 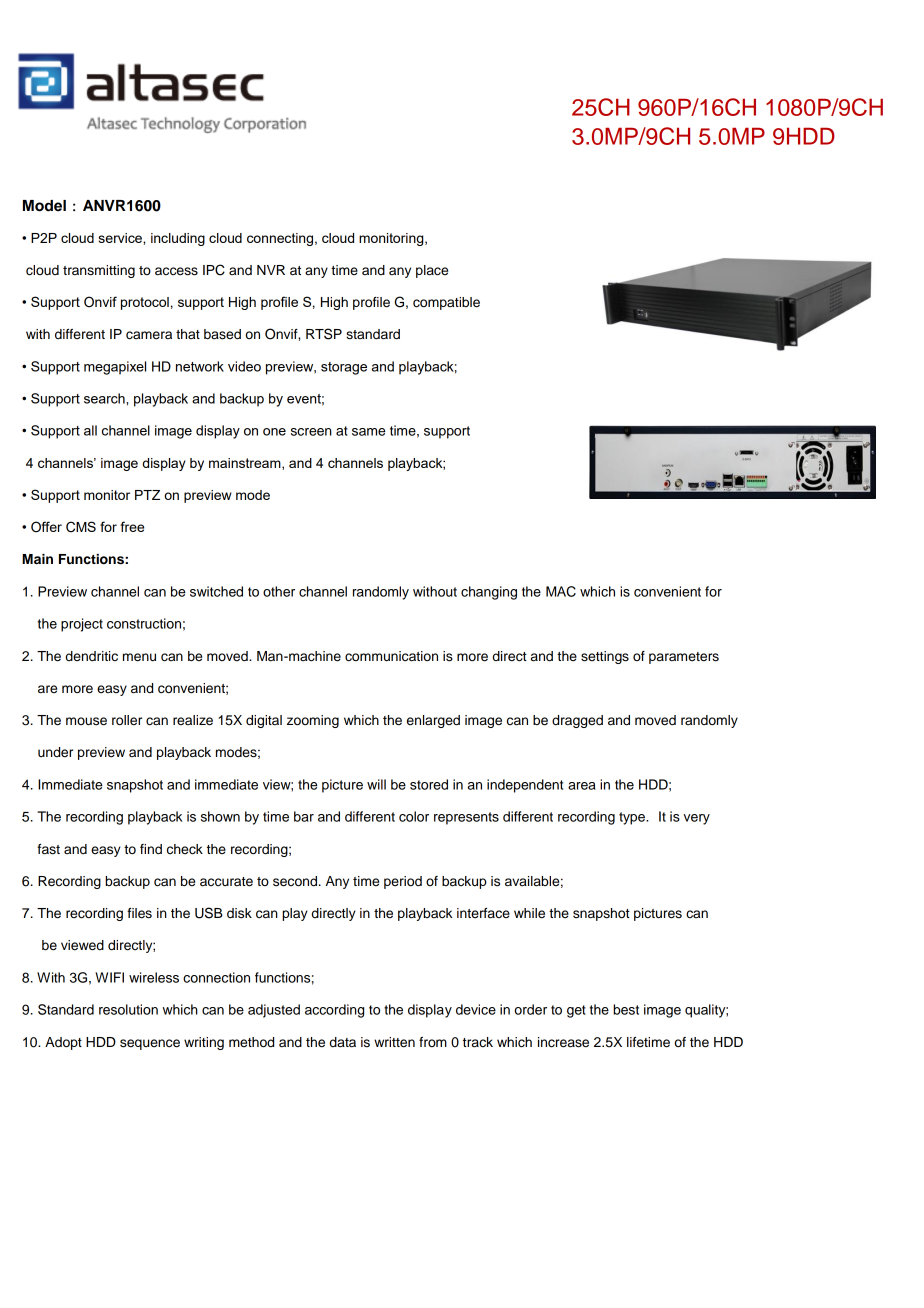 I want to click on according, so click(x=334, y=1011).
